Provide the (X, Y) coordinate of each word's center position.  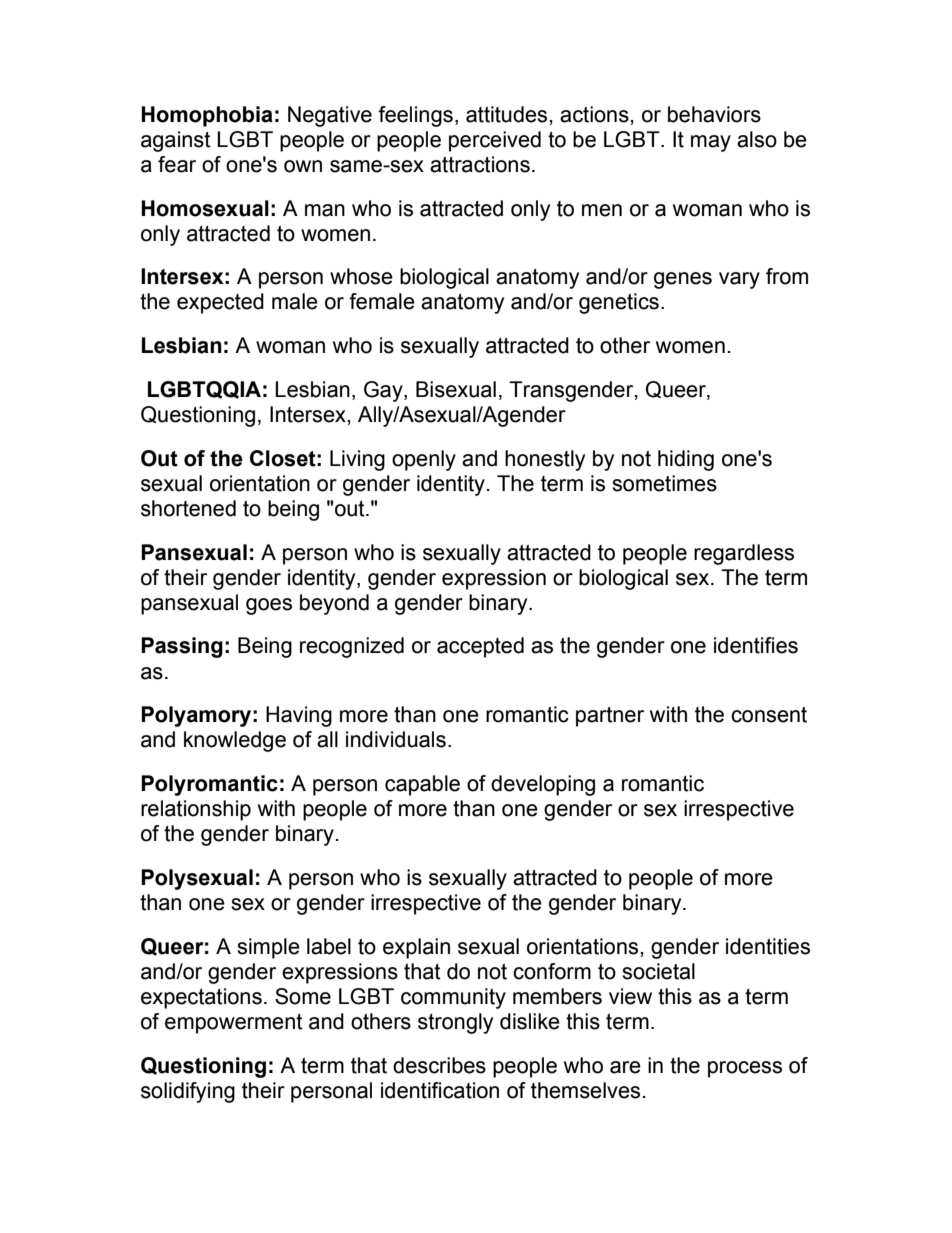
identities (768, 946)
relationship (196, 810)
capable (422, 785)
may (711, 143)
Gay (384, 391)
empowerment (234, 1024)
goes (269, 606)
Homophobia (207, 116)
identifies (756, 645)
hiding (686, 460)
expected (220, 303)
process (745, 1069)
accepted (480, 647)
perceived (495, 141)
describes (439, 1065)
